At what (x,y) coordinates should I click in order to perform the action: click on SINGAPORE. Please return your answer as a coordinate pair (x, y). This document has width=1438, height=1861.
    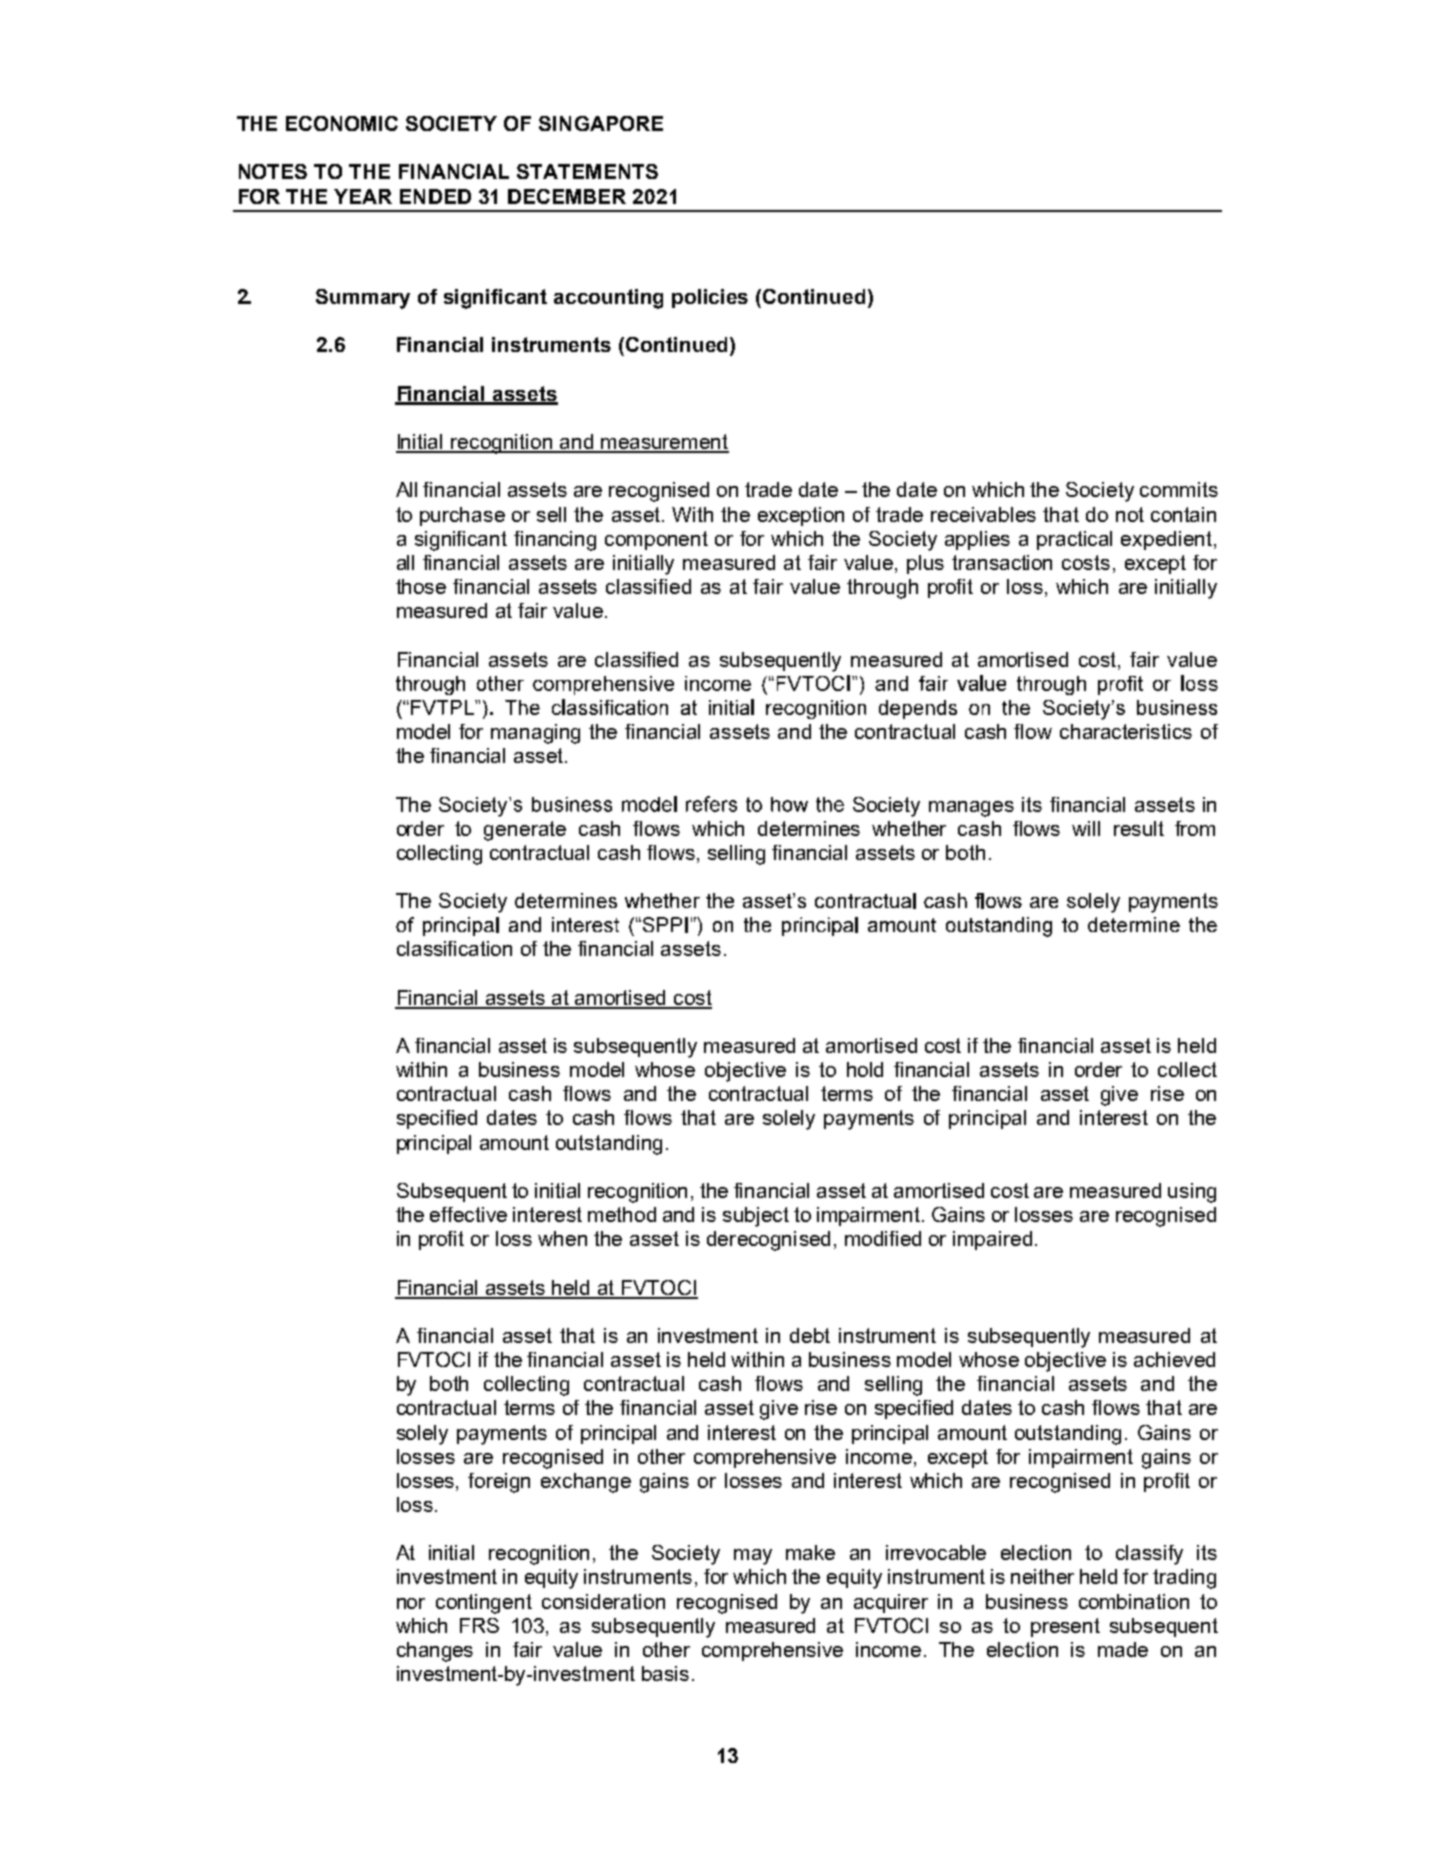
    Looking at the image, I should click on (601, 123).
